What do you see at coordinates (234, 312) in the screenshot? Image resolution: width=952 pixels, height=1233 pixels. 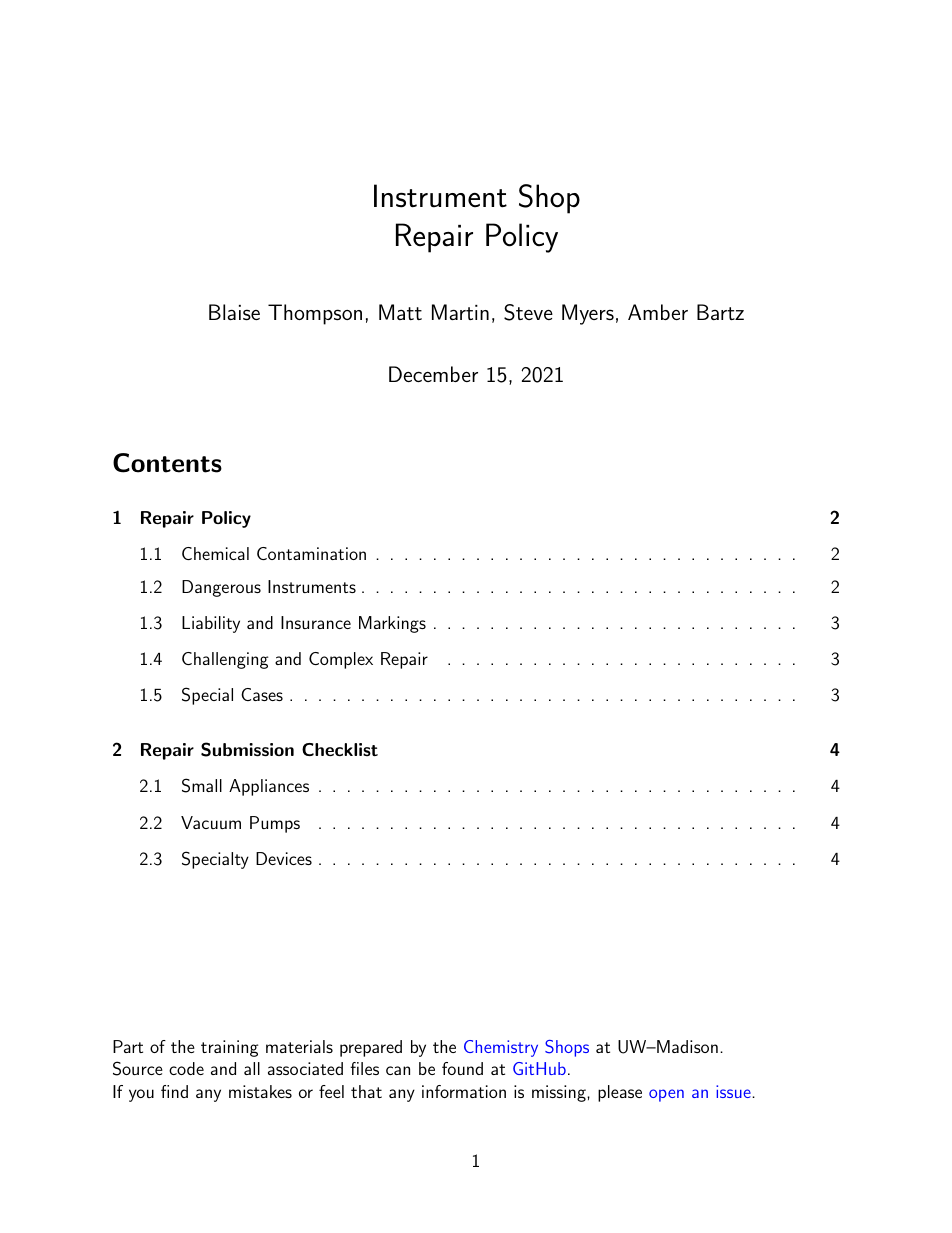 I see `Blaise` at bounding box center [234, 312].
